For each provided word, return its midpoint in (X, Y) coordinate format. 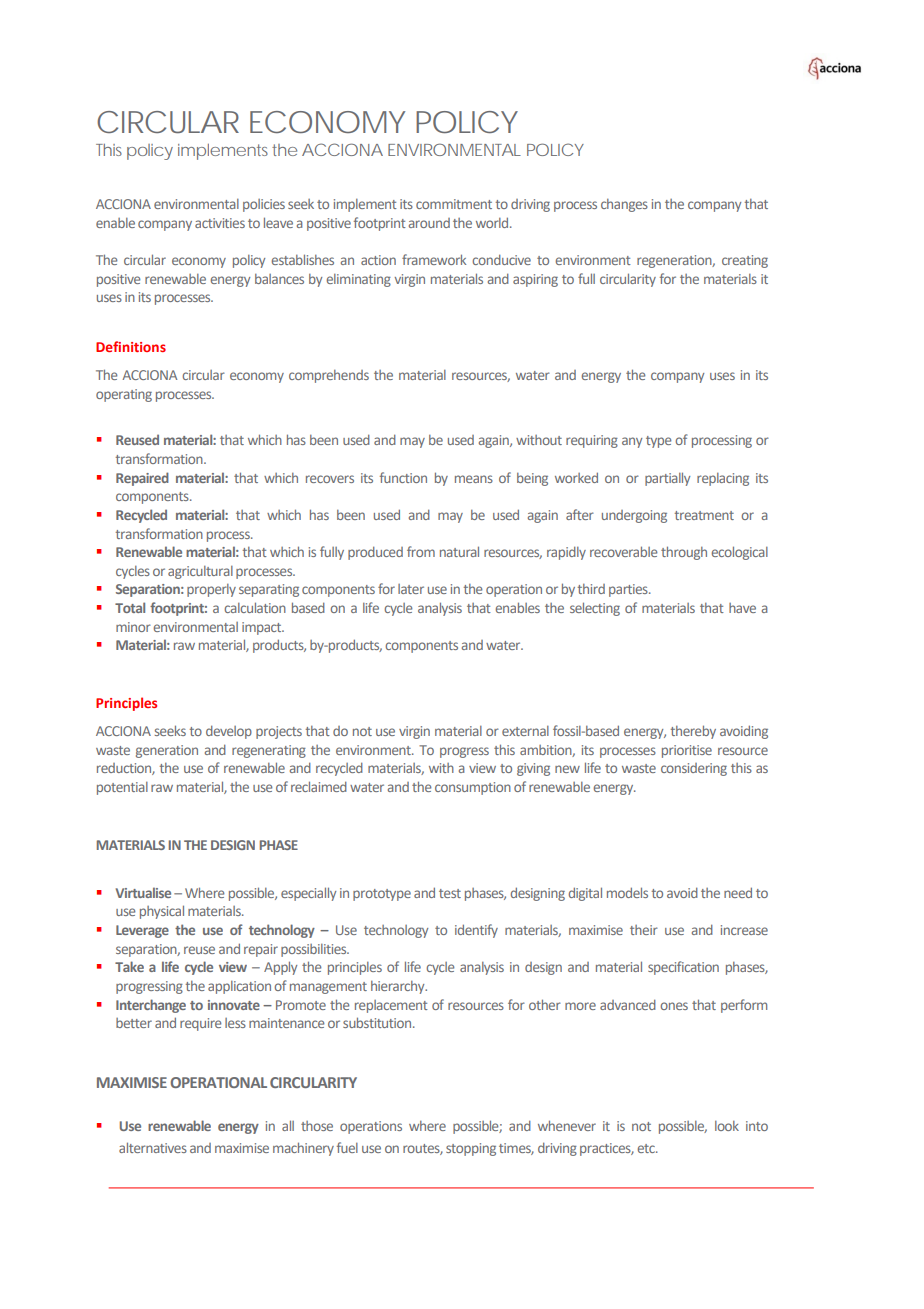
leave (278, 222)
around (429, 223)
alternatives (153, 1147)
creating (745, 261)
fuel (347, 1147)
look (727, 1126)
